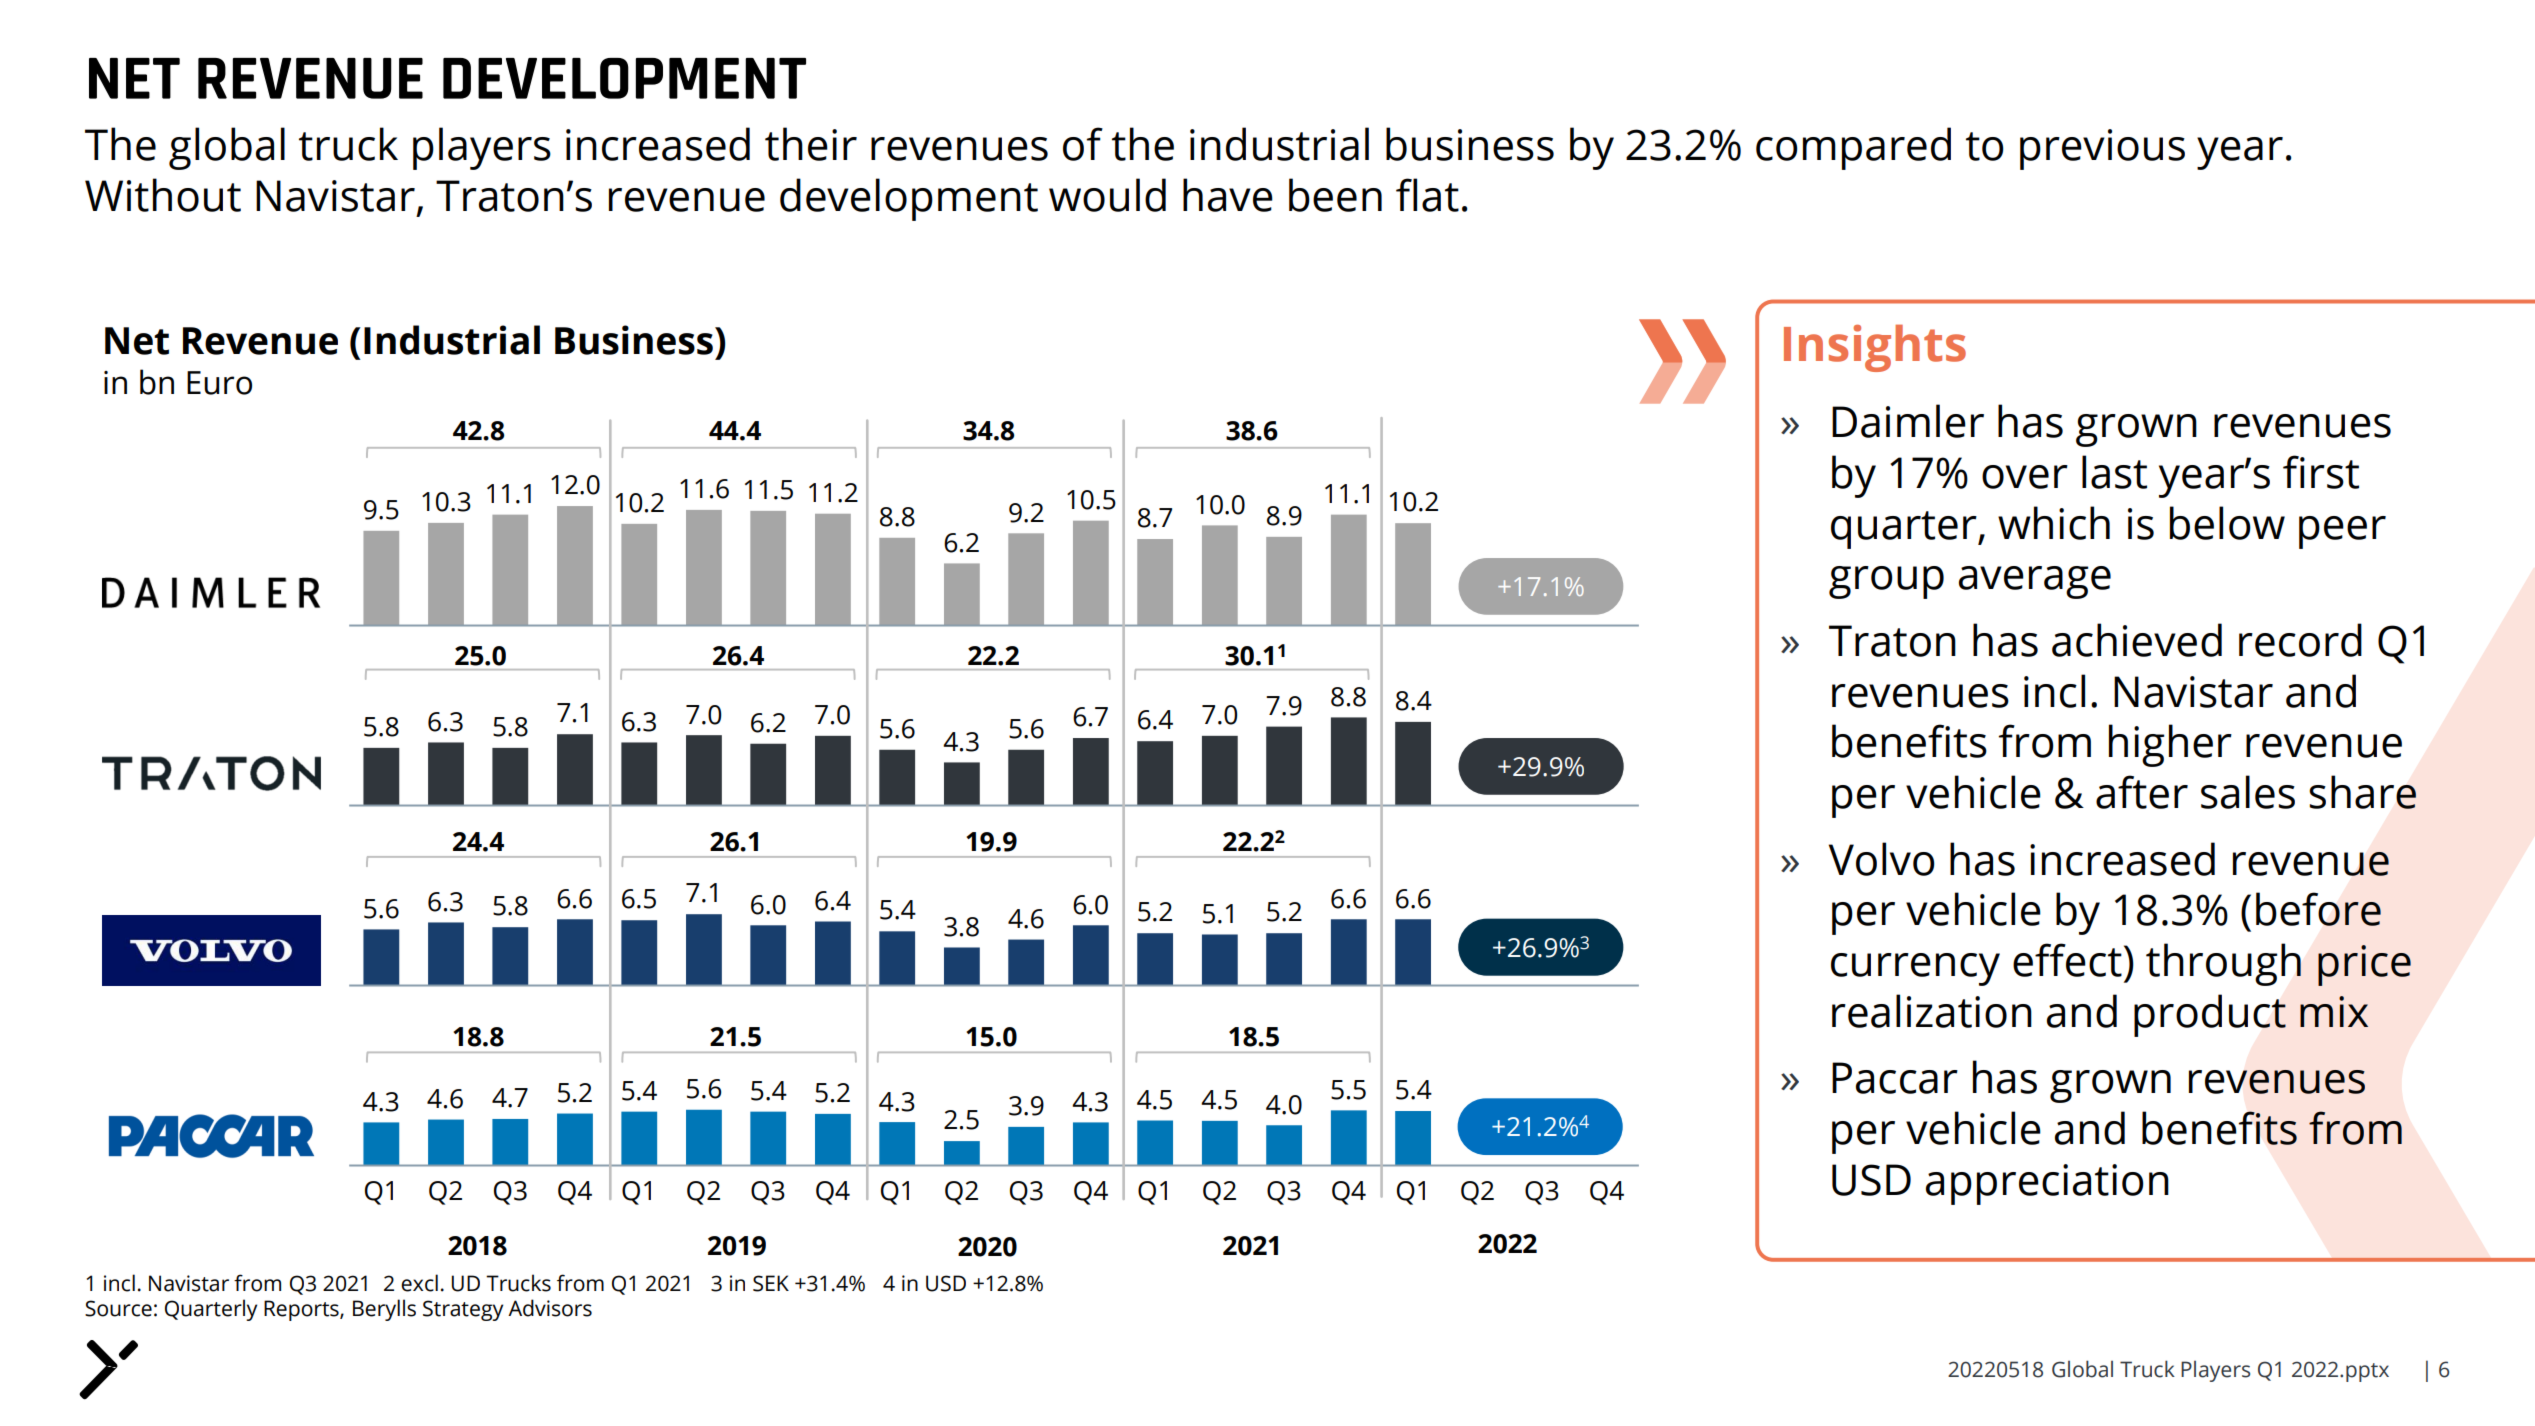 This image has width=2535, height=1426. I want to click on higher, so click(2170, 745).
